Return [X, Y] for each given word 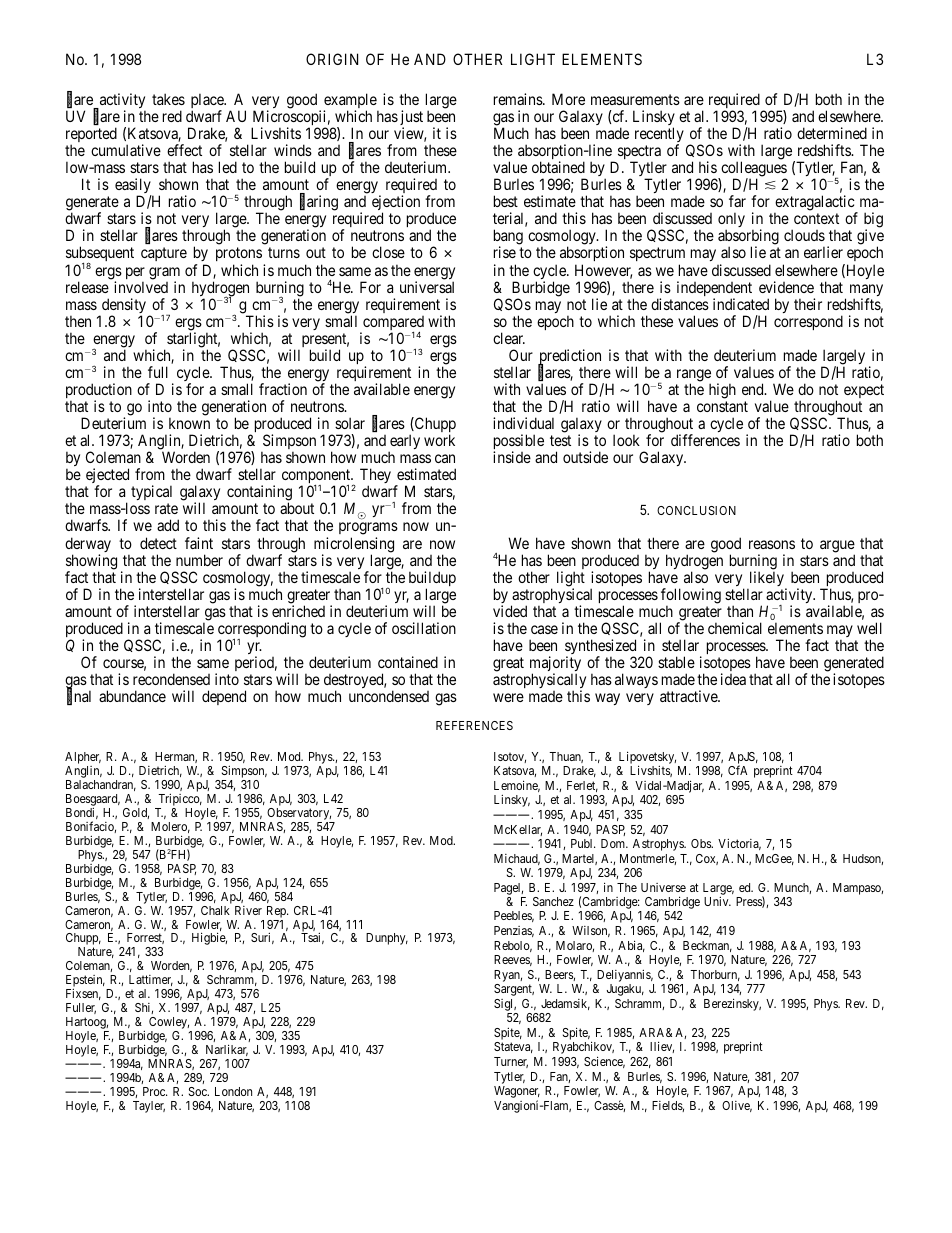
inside [512, 457]
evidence [786, 287]
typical [151, 494]
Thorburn [715, 975]
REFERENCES [474, 725]
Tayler [149, 1107]
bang [508, 238]
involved [141, 287]
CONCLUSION [696, 510]
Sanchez [553, 901]
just [411, 119]
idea [733, 679]
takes [168, 99]
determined [832, 133]
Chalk [215, 910]
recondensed [171, 679]
